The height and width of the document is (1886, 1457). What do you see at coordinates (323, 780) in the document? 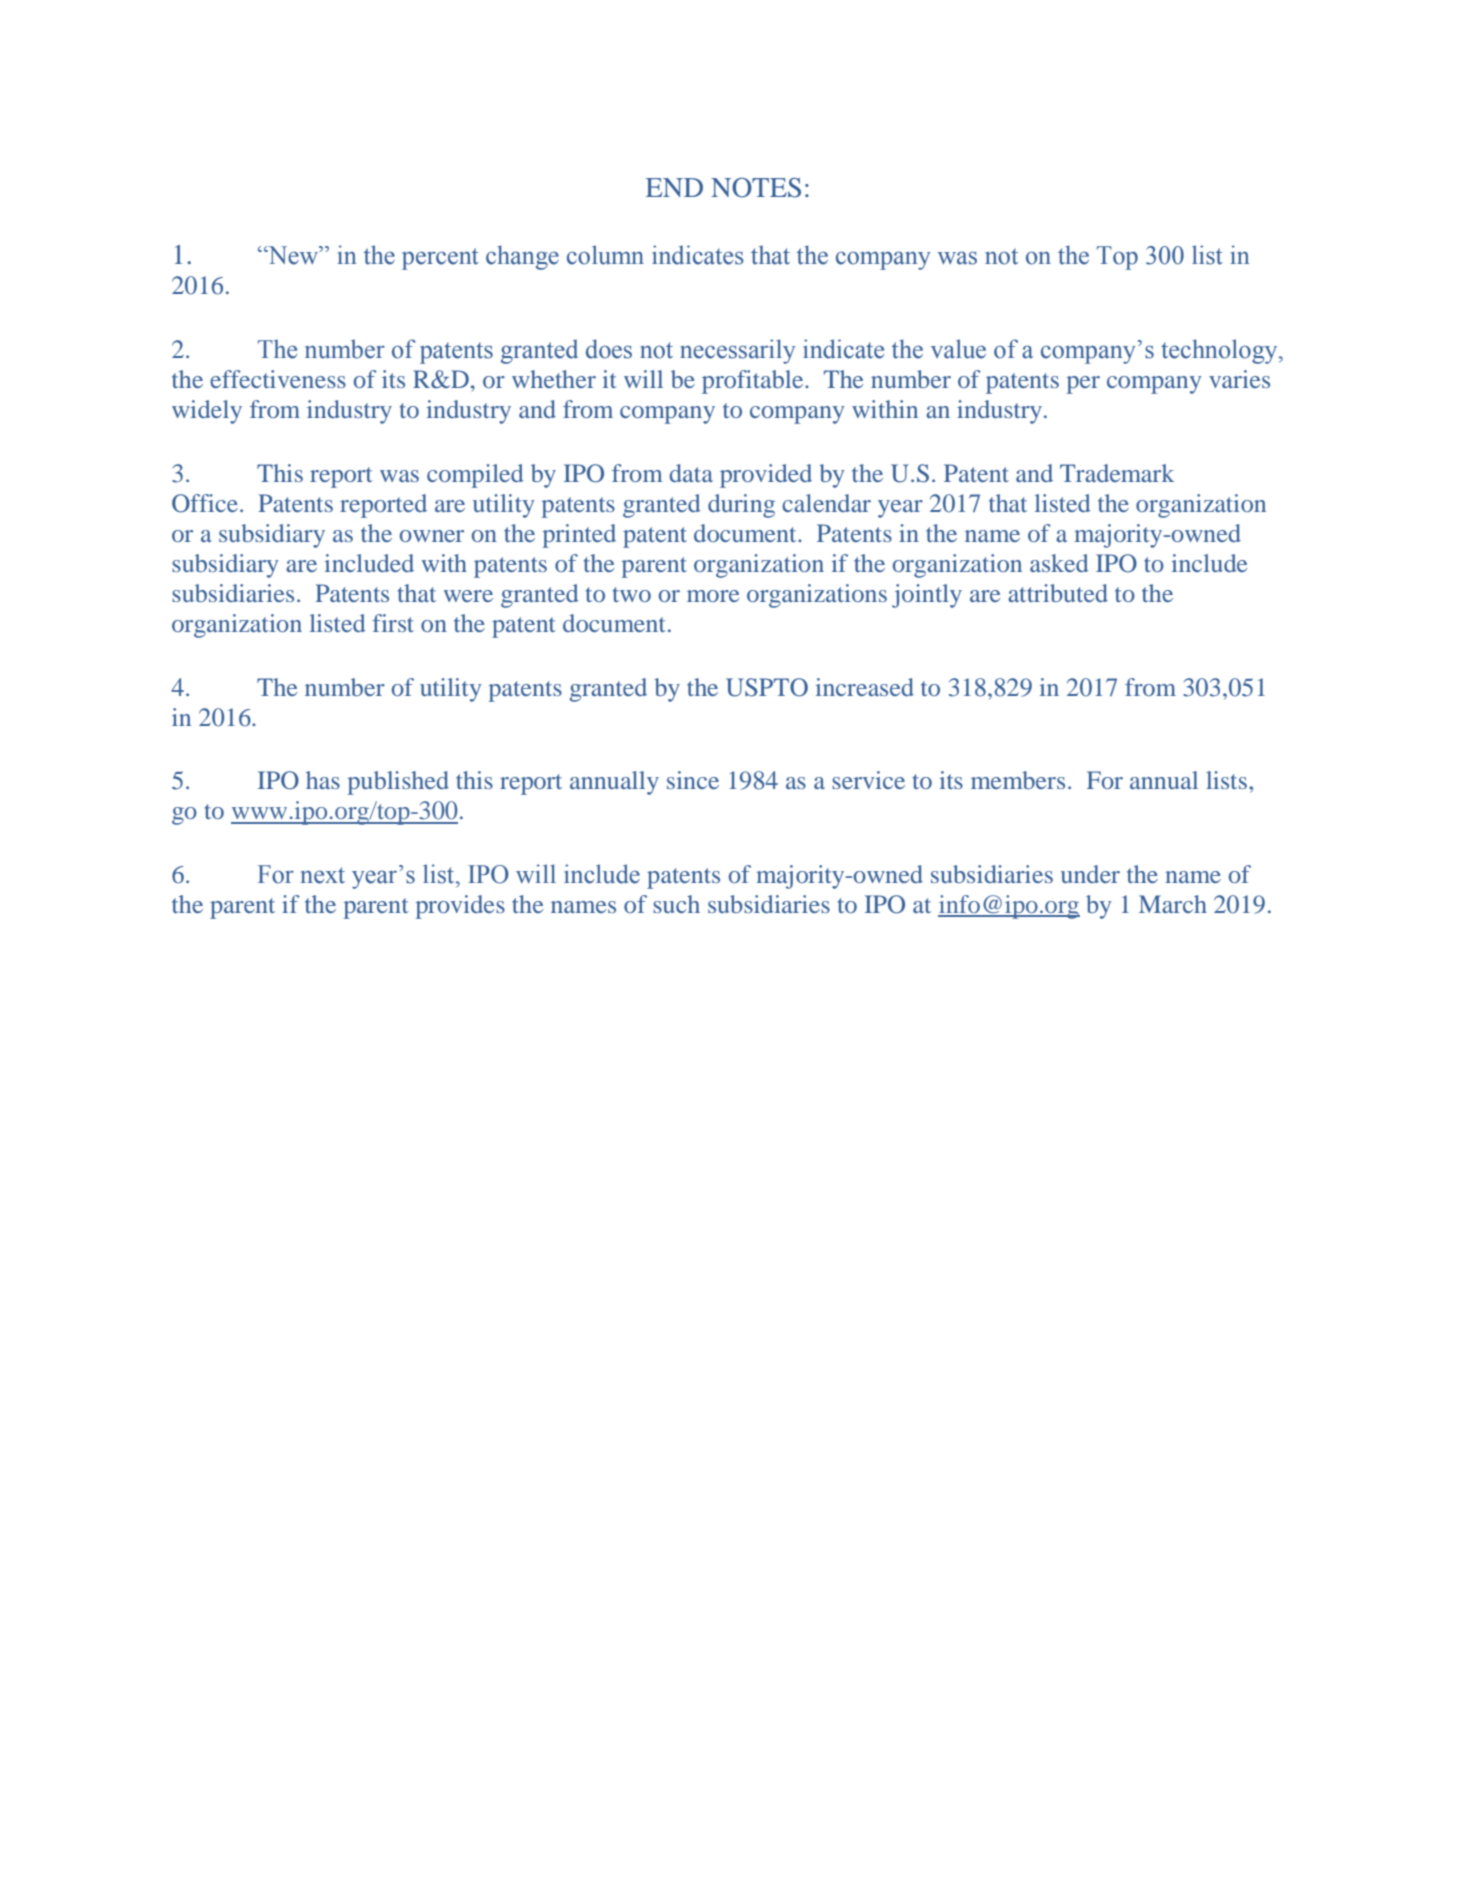
I see `has` at bounding box center [323, 780].
